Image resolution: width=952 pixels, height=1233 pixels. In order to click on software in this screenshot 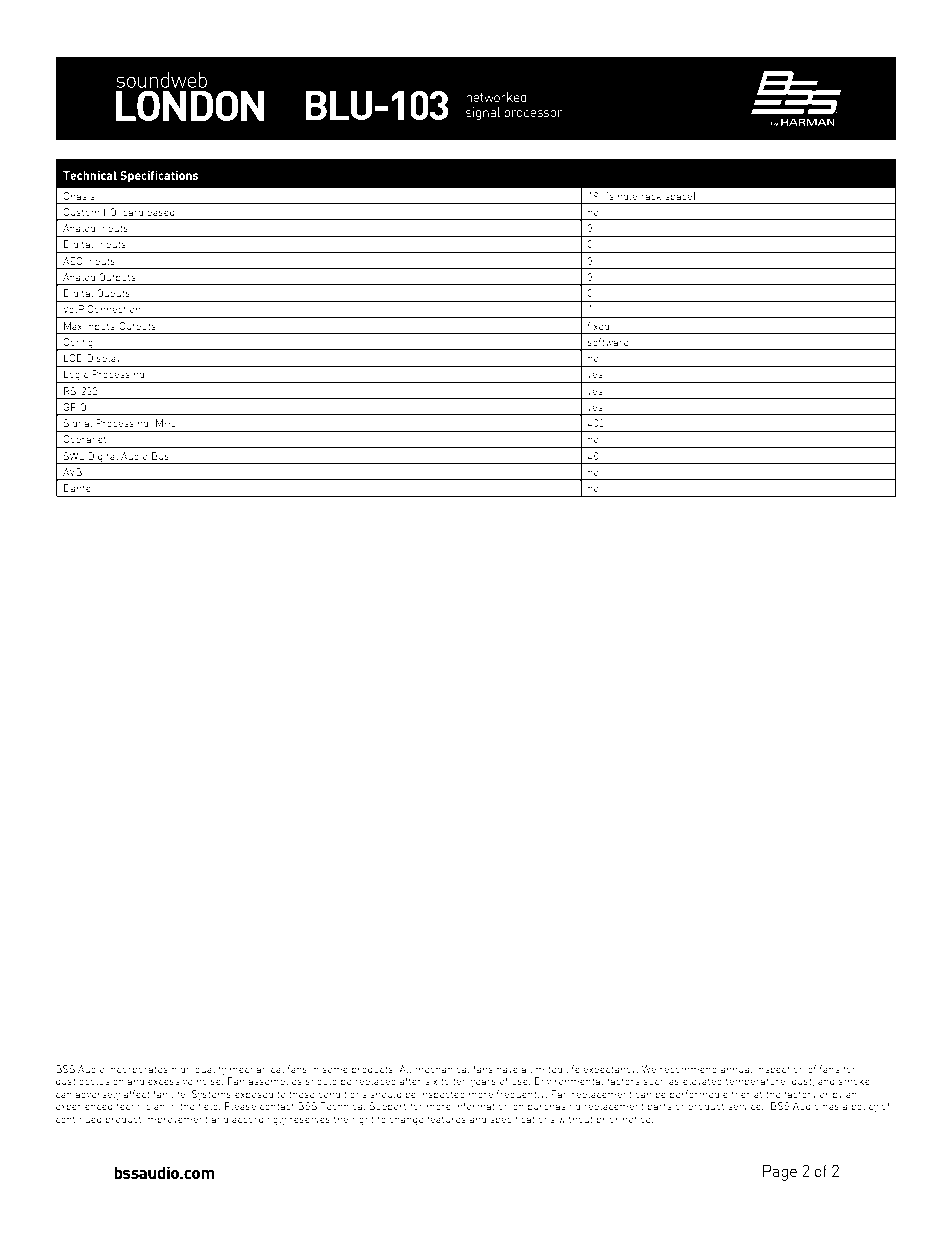, I will do `click(608, 342)`.
